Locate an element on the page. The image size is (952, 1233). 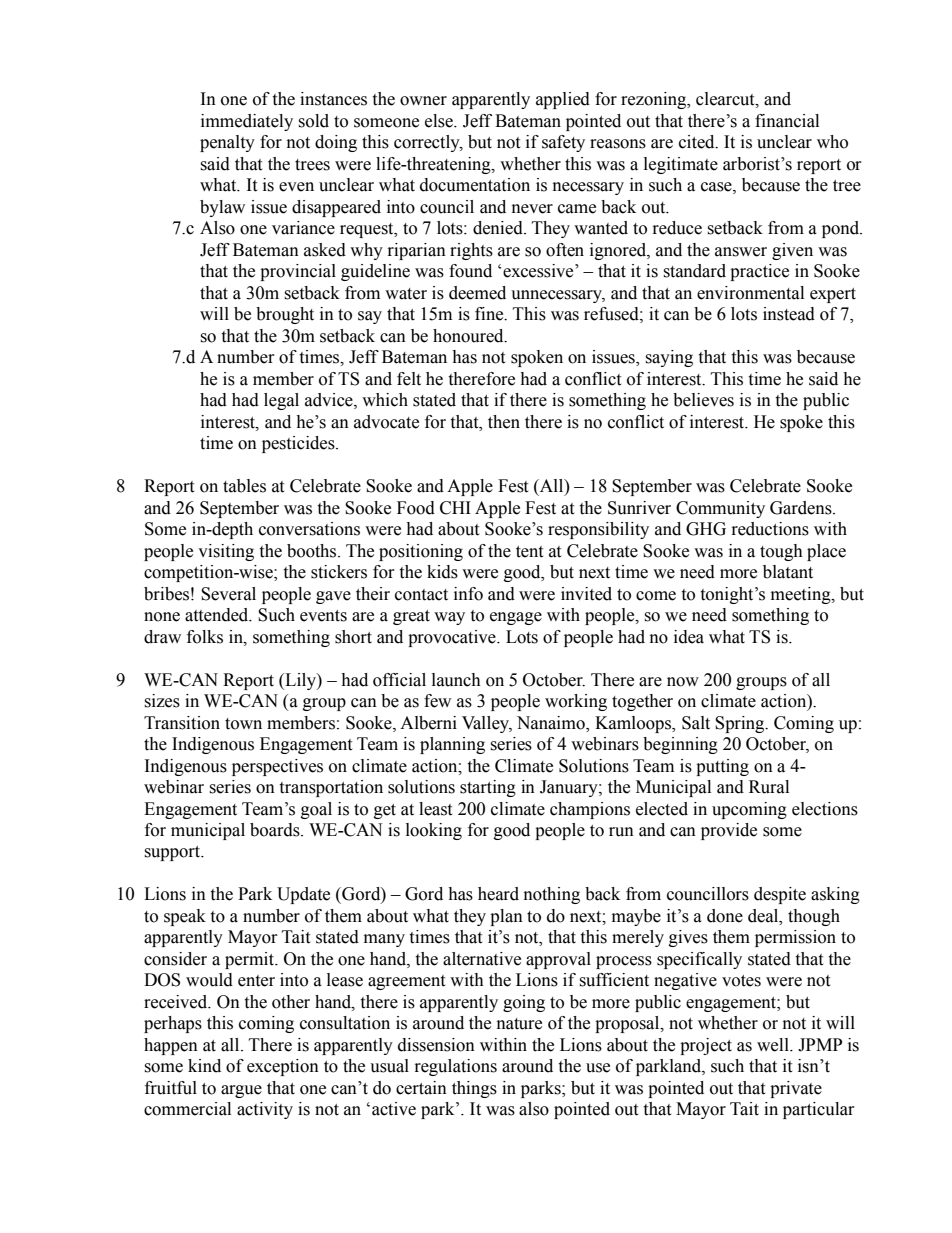
argue is located at coordinates (241, 1091).
